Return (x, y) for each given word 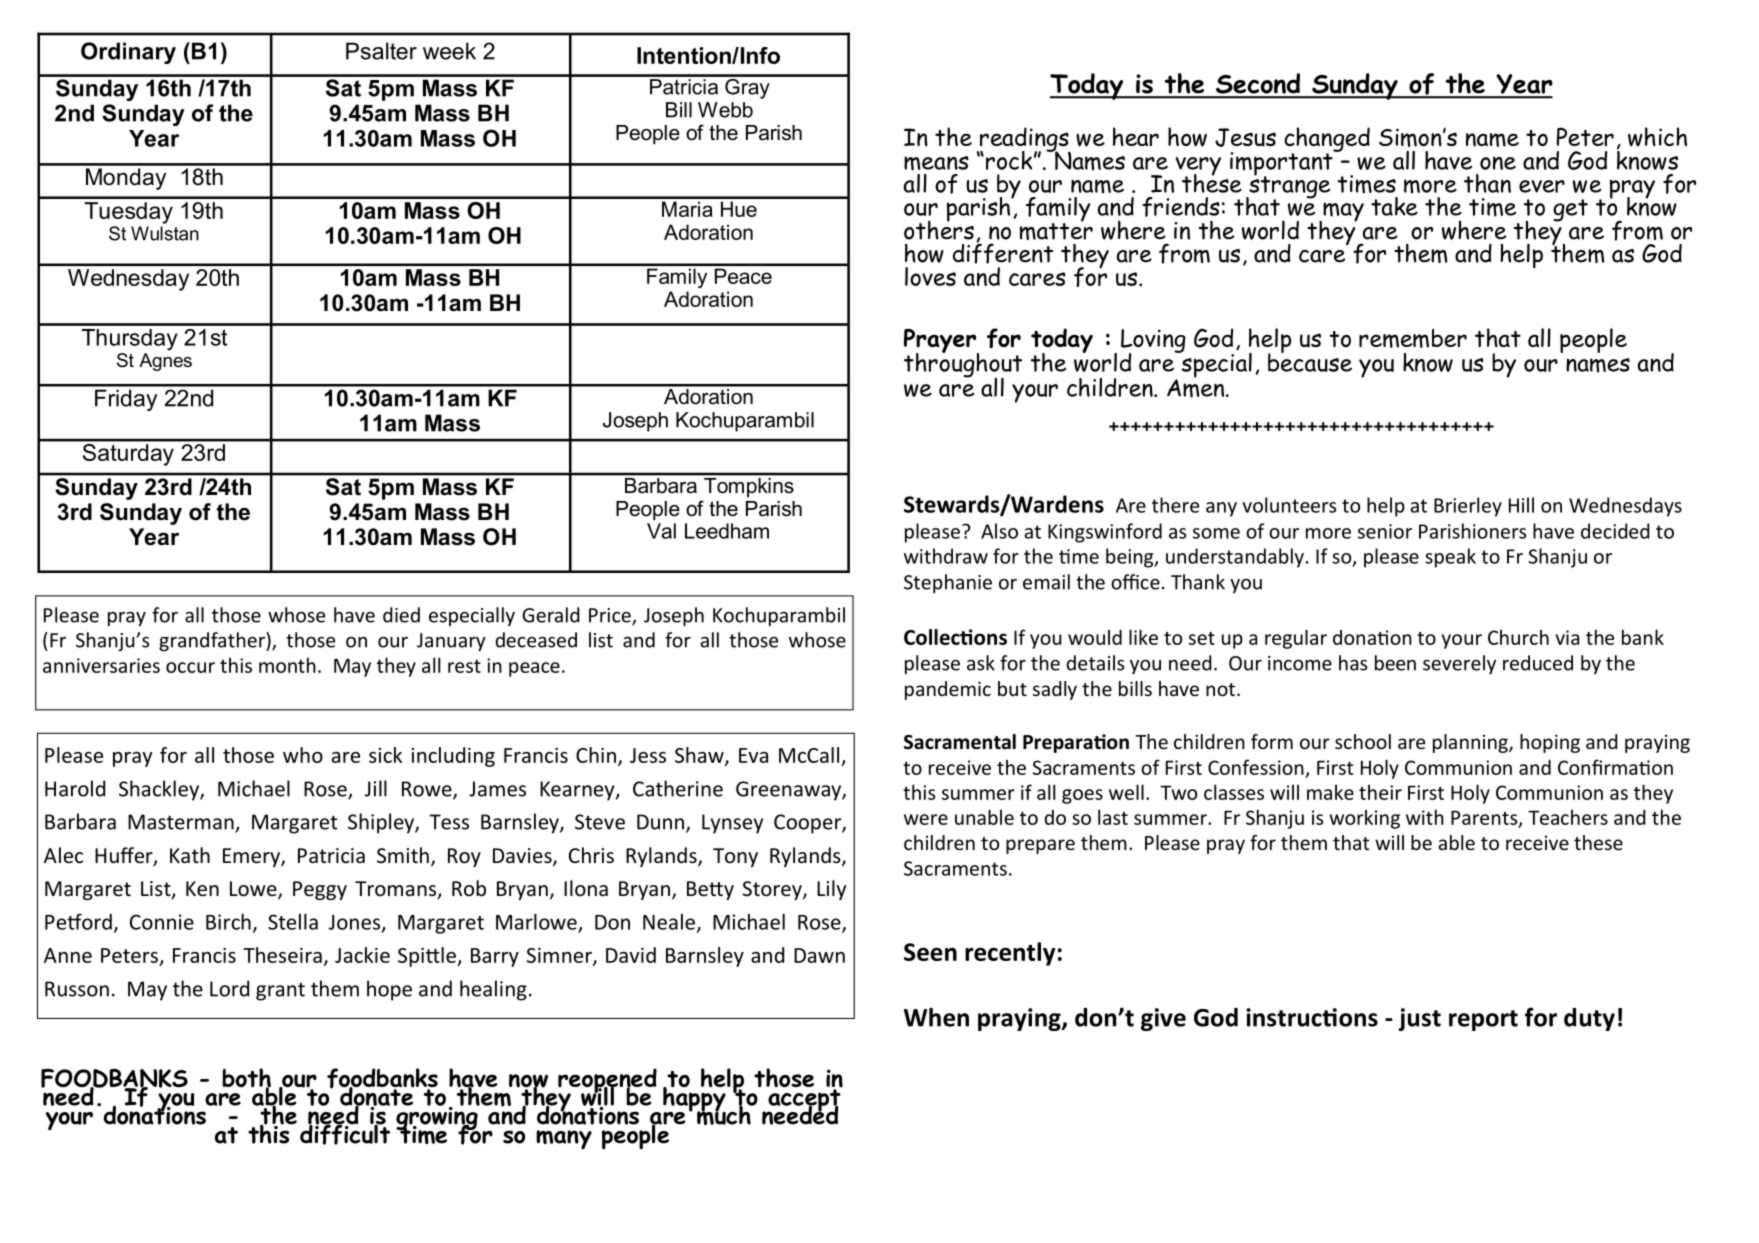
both (246, 1079)
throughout (963, 365)
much (724, 1114)
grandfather (213, 641)
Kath (190, 855)
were (926, 819)
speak (1450, 558)
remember (1413, 338)
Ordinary (128, 53)
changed (1327, 140)
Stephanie (948, 583)
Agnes (165, 362)
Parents (1485, 819)
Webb (725, 110)
